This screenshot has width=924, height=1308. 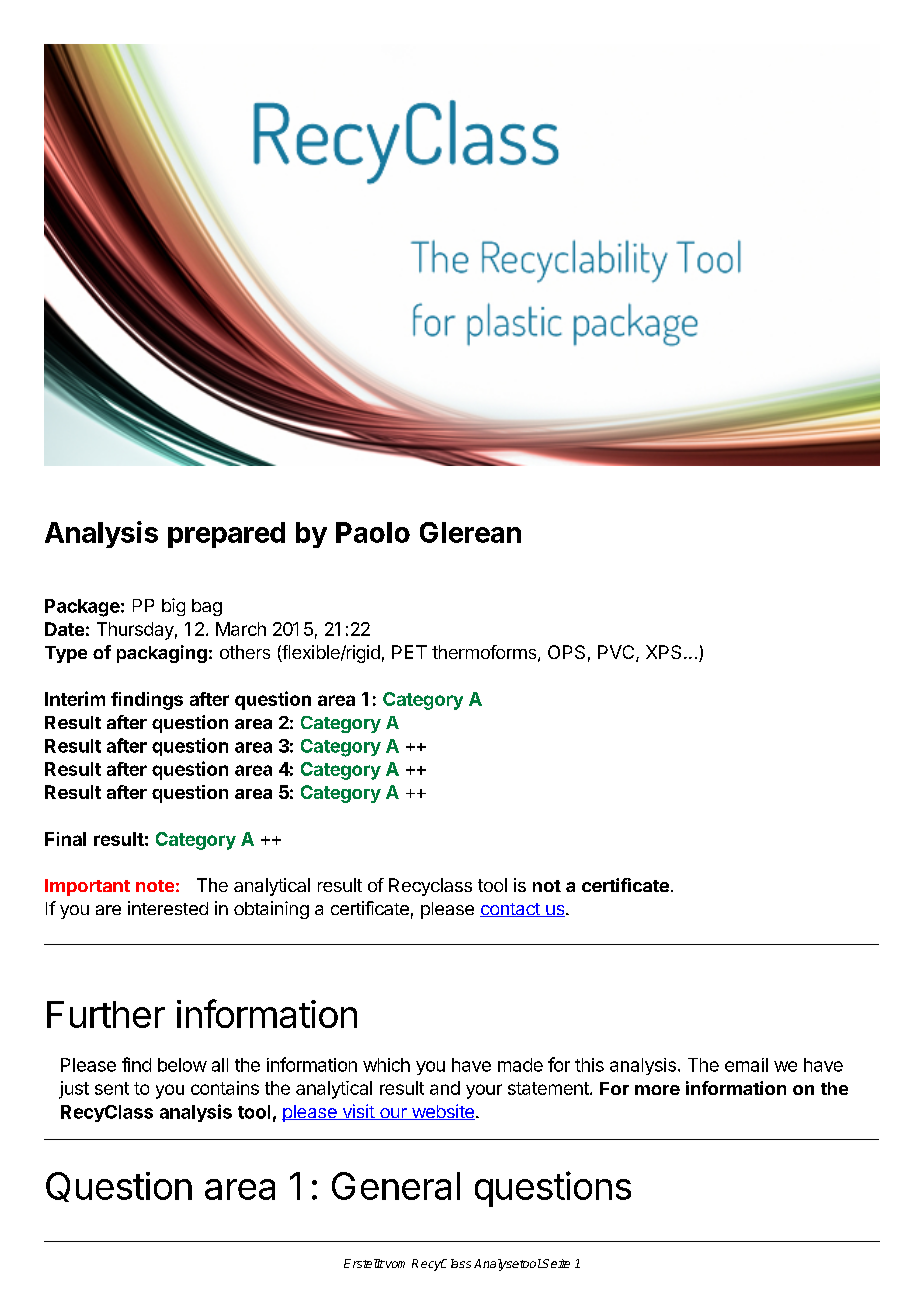 I want to click on XPS, so click(x=663, y=652).
